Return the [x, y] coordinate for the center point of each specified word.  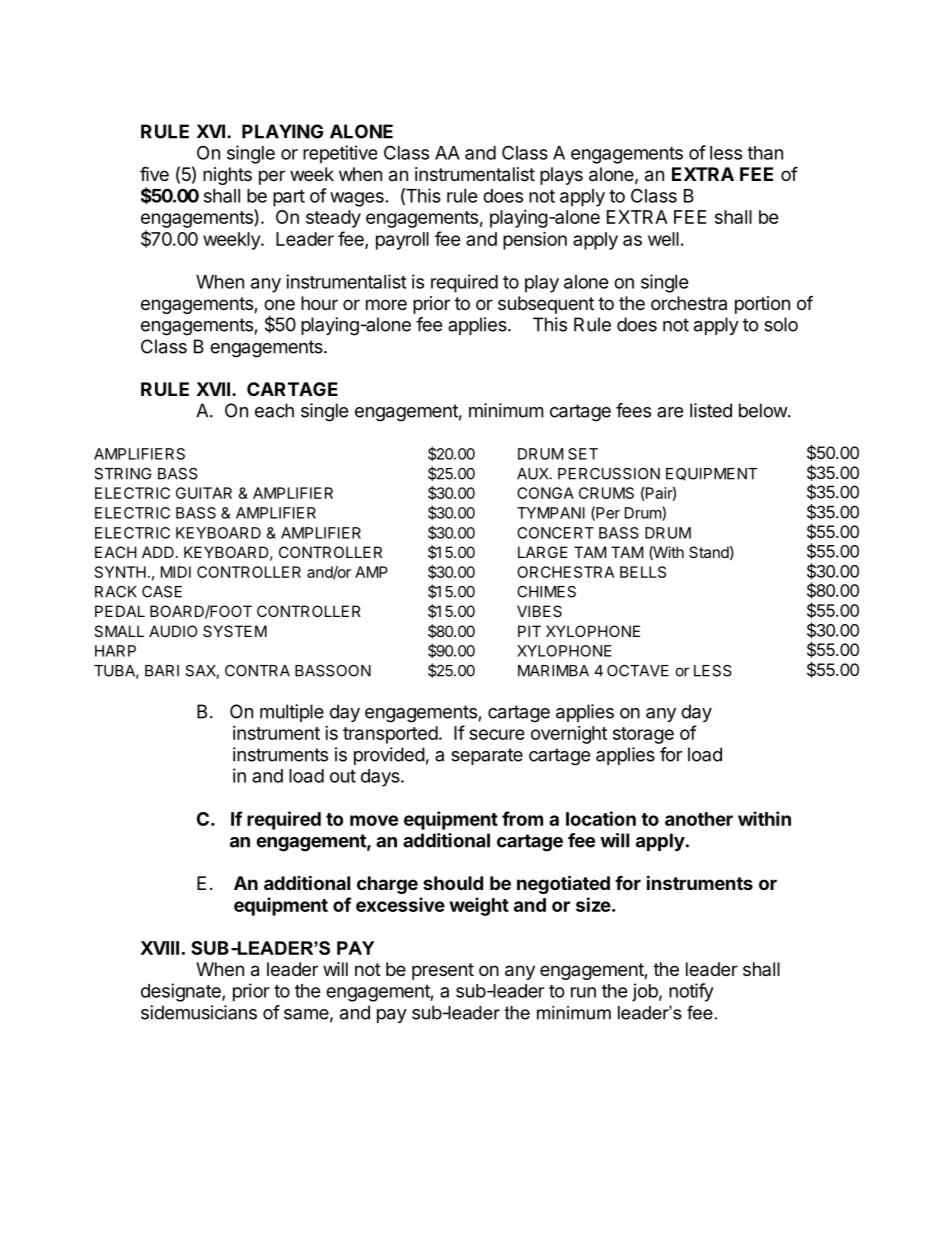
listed [711, 410]
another [699, 819]
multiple [292, 713]
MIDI [176, 572]
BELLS [643, 572]
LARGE [543, 552]
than [765, 153]
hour [319, 303]
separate [487, 756]
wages [357, 199]
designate [182, 992]
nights [227, 176]
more [386, 304]
